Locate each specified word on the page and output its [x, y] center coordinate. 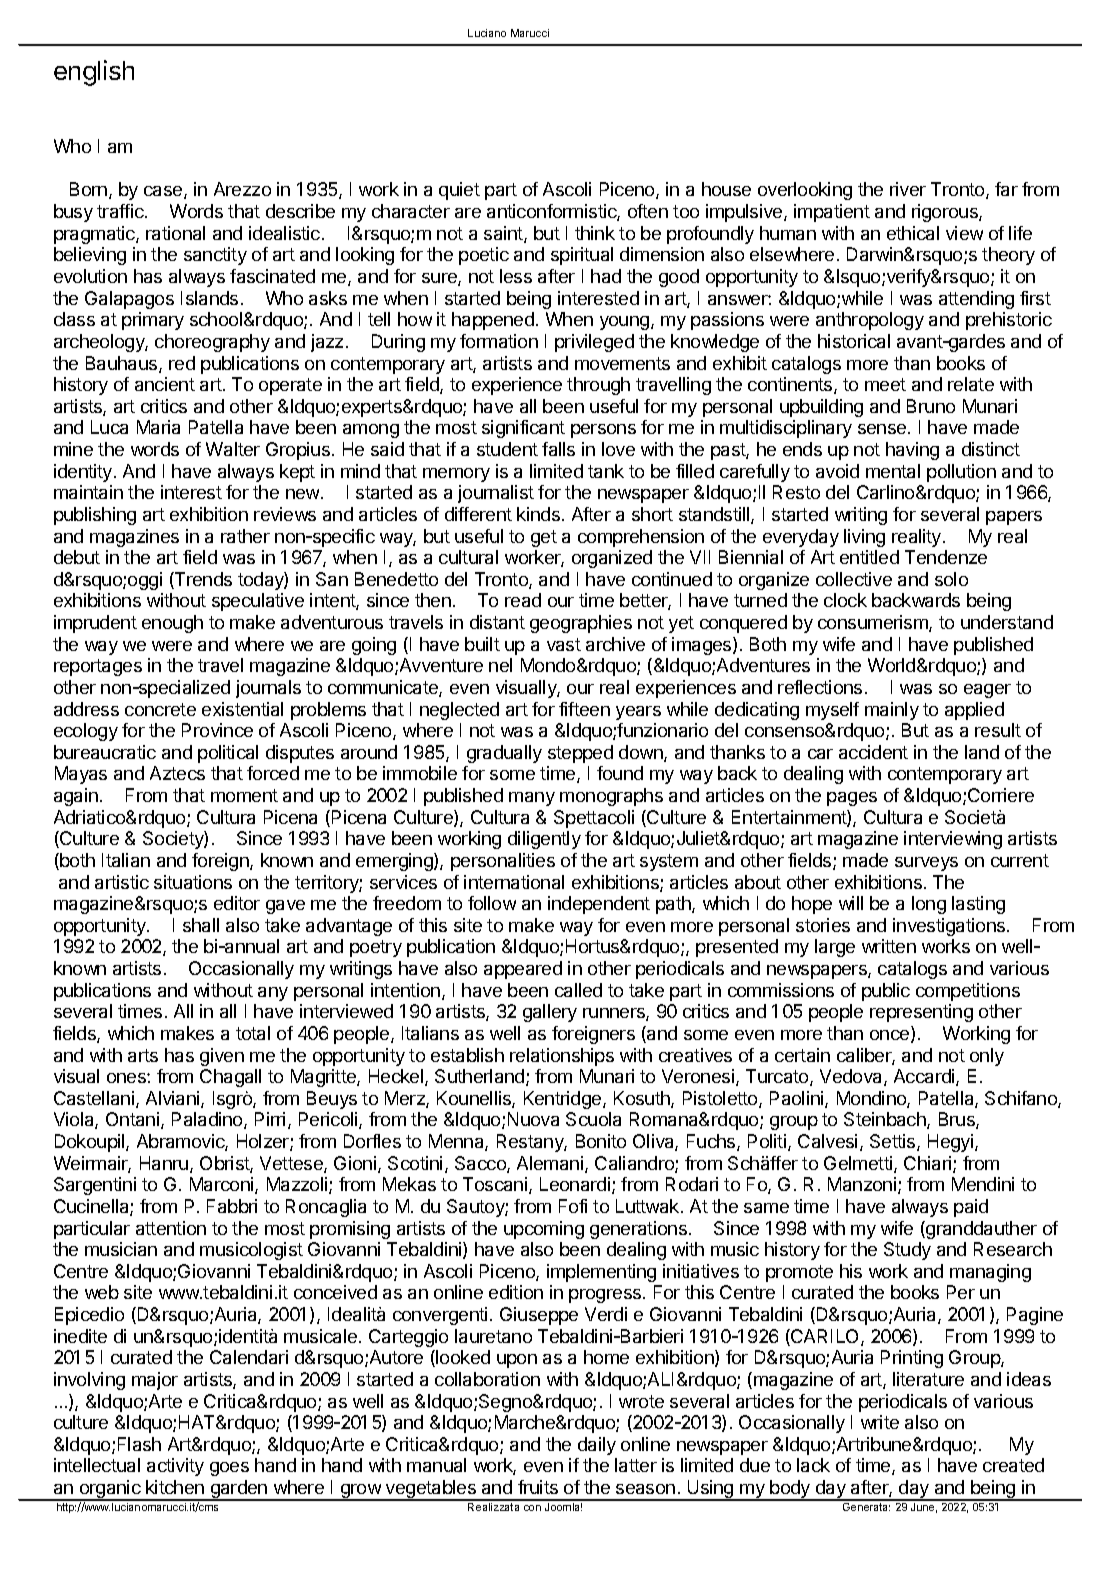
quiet [459, 191]
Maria [158, 427]
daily [597, 1446]
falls [558, 449]
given [222, 1057]
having [912, 451]
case [164, 192]
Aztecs [177, 773]
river [908, 189]
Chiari [929, 1164]
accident [873, 752]
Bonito [601, 1141]
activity [175, 1467]
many [532, 799]
